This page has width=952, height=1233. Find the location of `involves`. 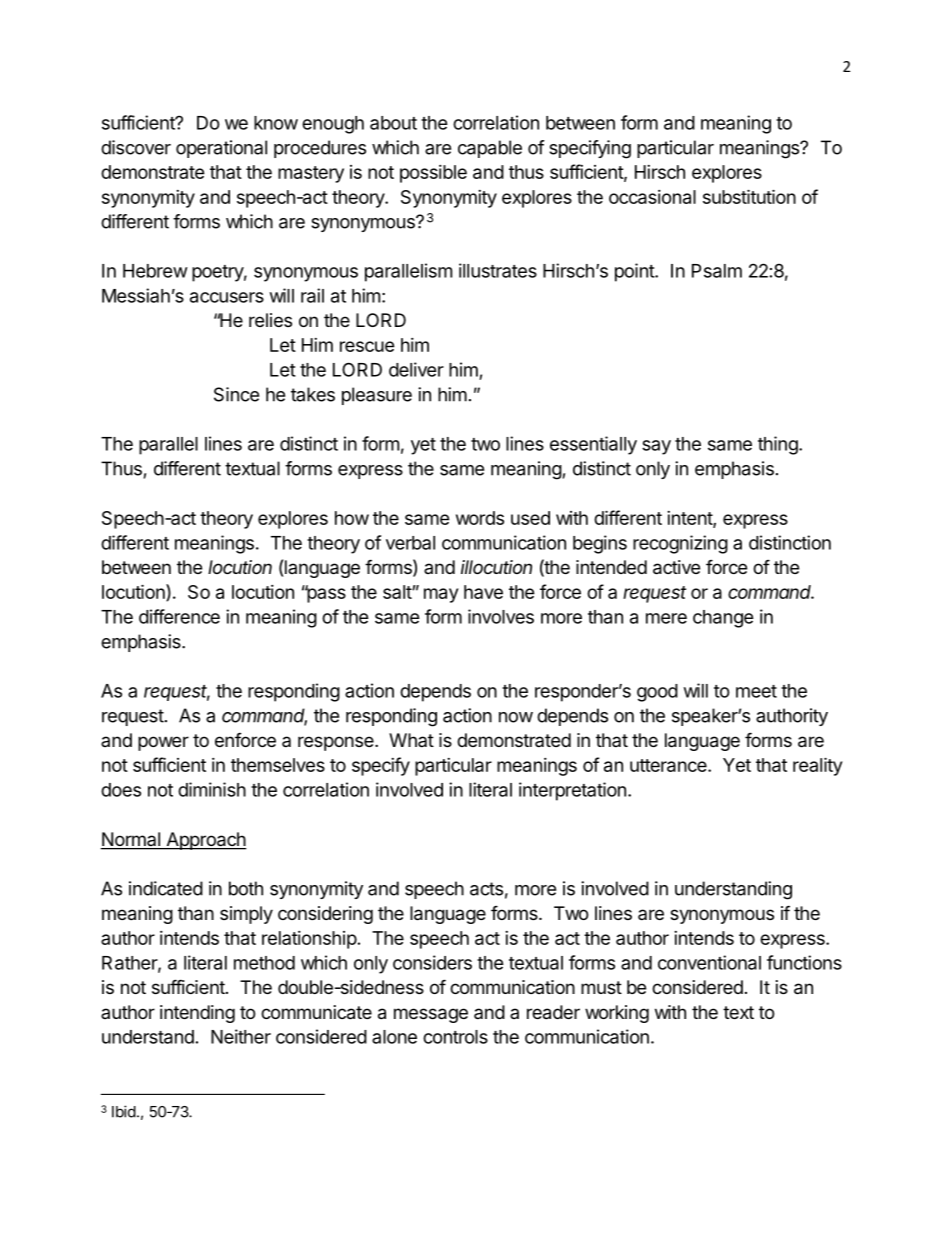

involves is located at coordinates (501, 616).
